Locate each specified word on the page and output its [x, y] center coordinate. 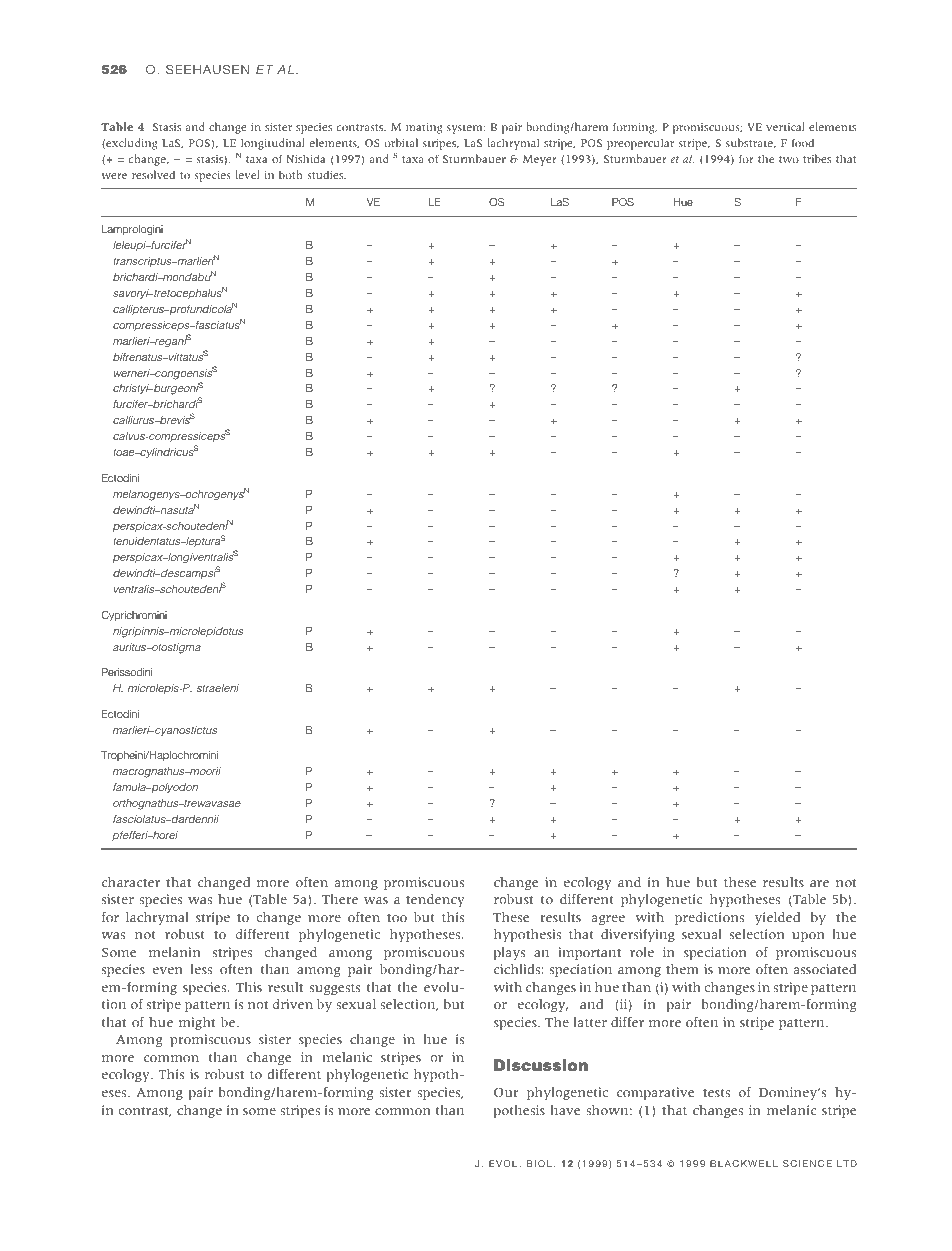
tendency [435, 900]
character [131, 882]
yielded [777, 918]
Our [506, 1092]
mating [424, 128]
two [789, 159]
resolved [153, 174]
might [197, 1023]
